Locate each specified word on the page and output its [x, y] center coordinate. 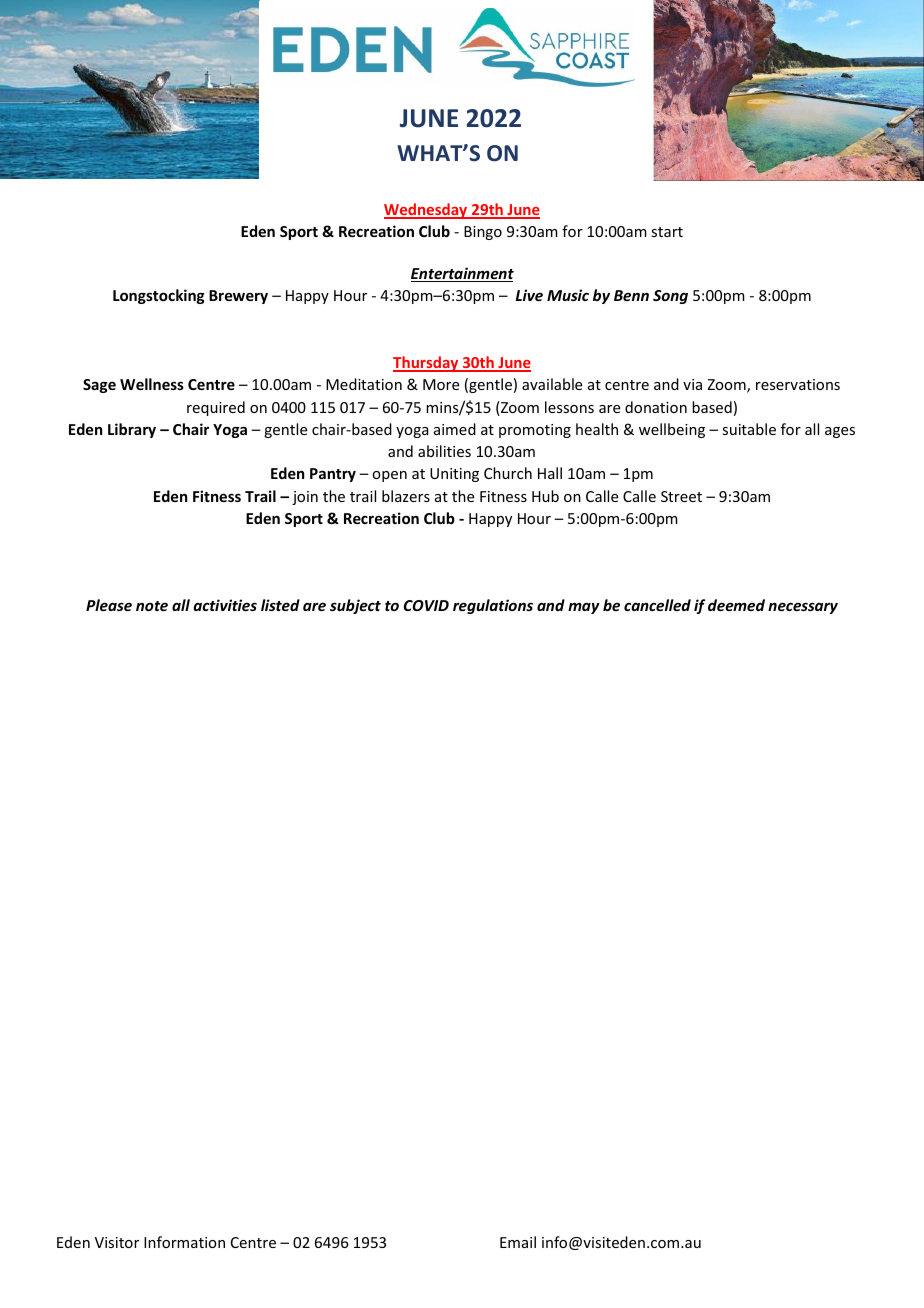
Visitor [117, 1242]
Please [109, 605]
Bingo [483, 233]
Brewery [238, 297]
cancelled [657, 605]
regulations [493, 606]
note [152, 606]
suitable [749, 429]
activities [225, 605]
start [667, 232]
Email [518, 1242]
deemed [736, 605]
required [216, 408]
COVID [426, 605]
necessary [803, 608]
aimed [455, 429]
